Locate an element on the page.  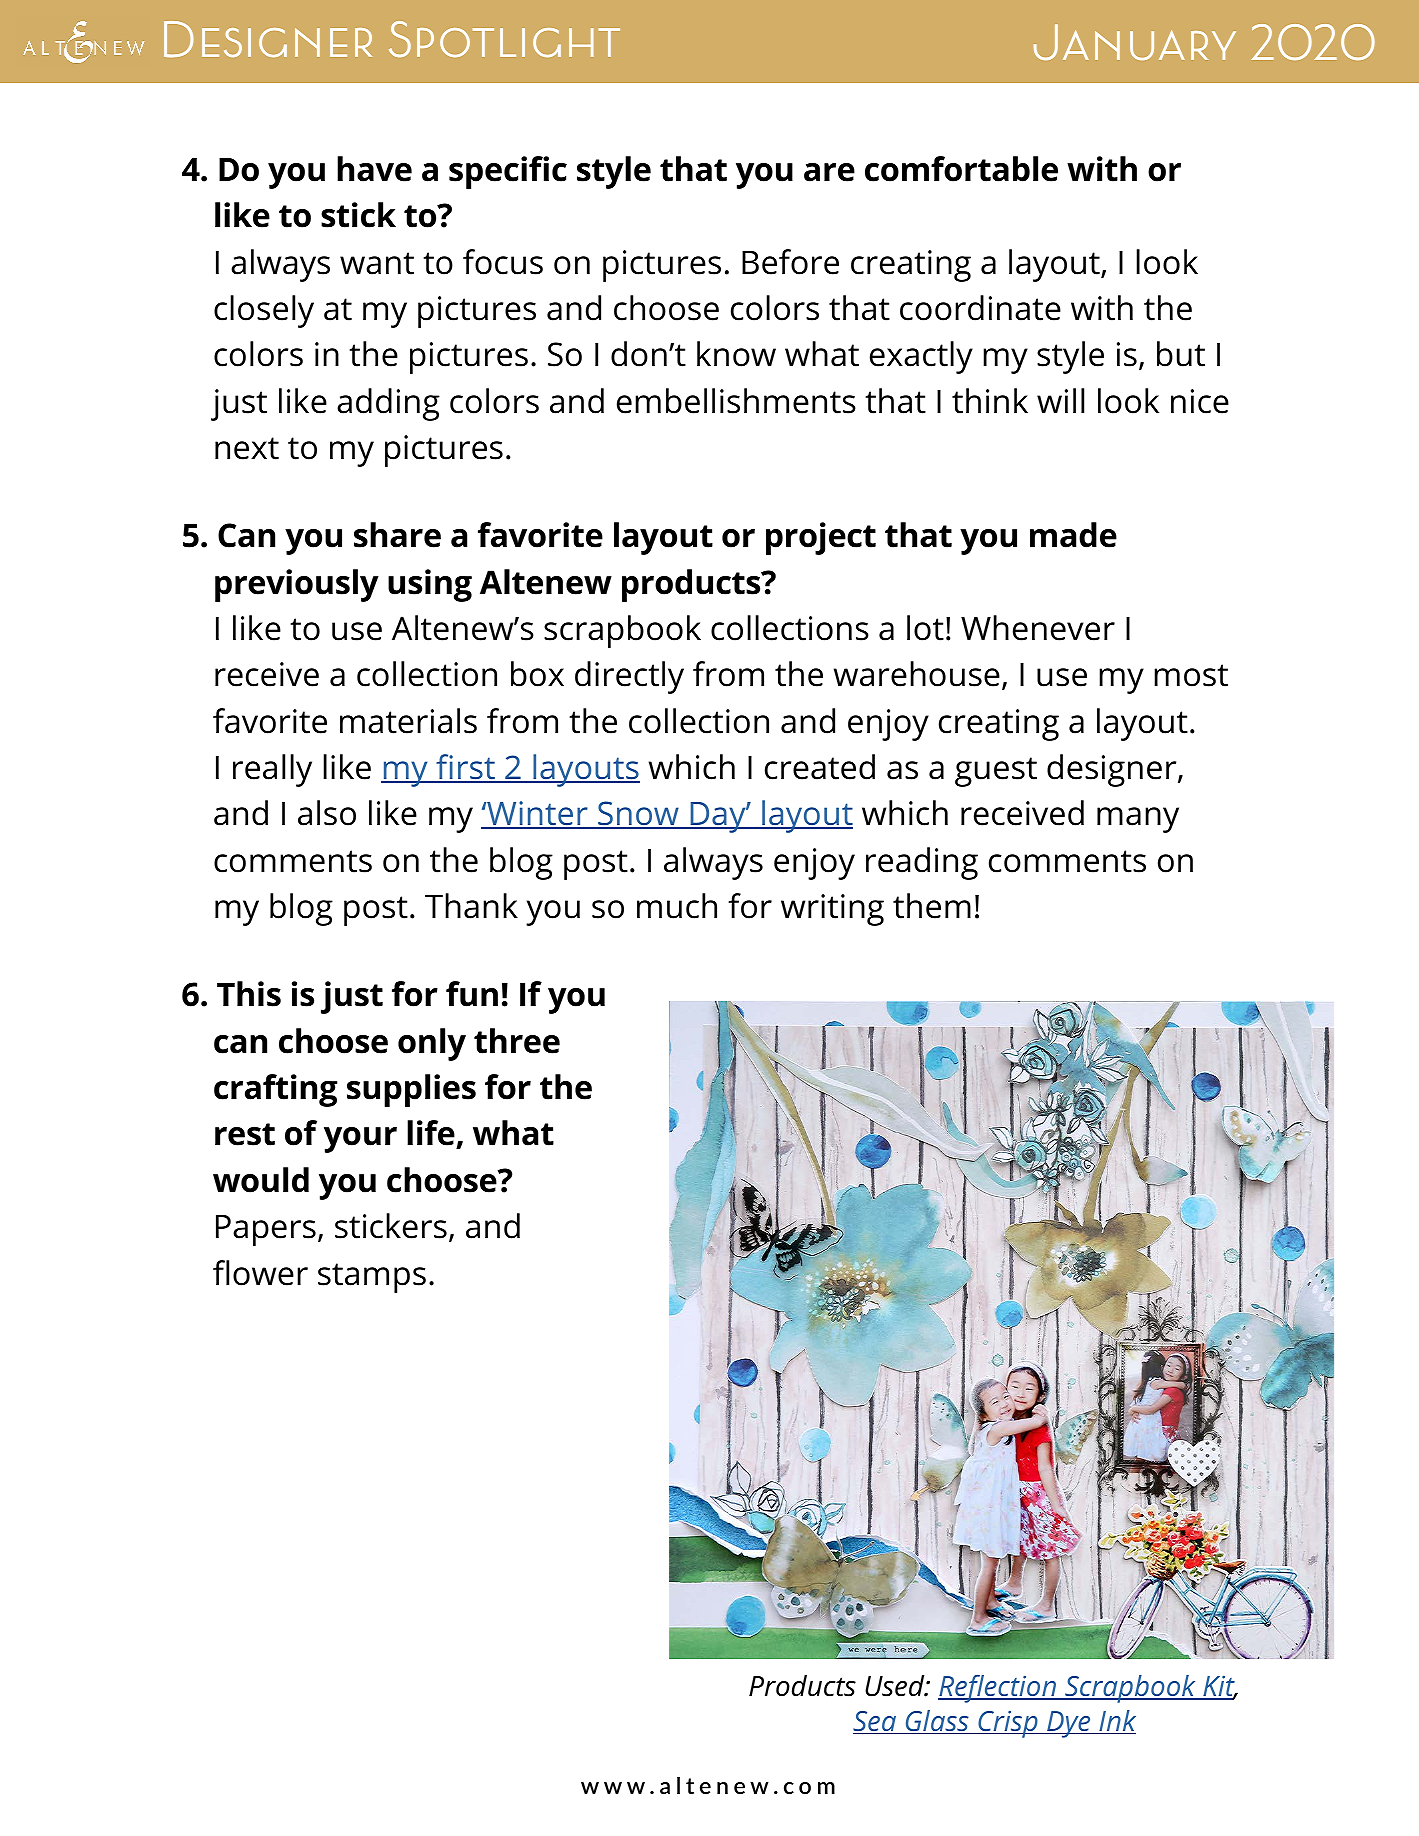
Dye is located at coordinates (1069, 1724).
